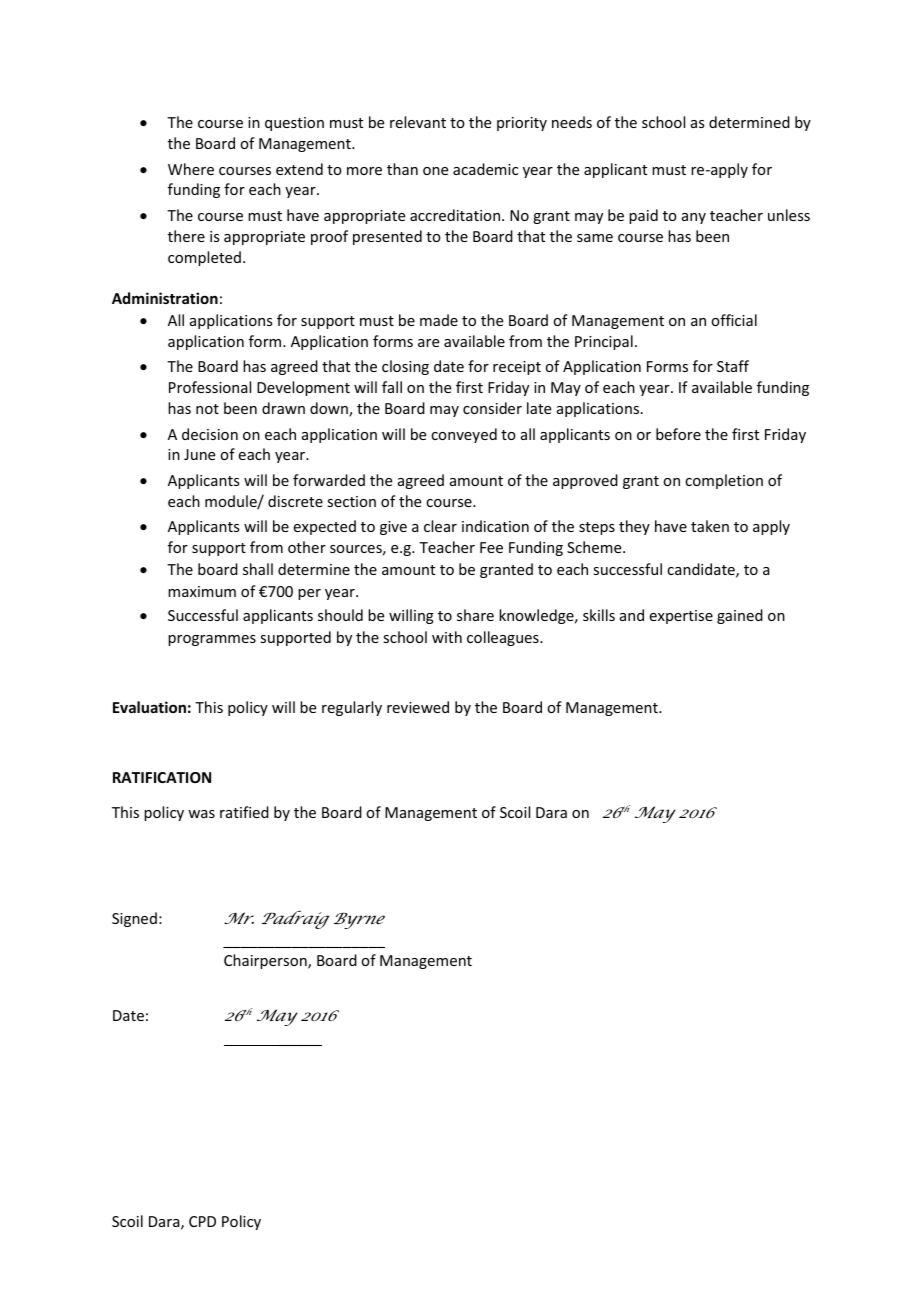 The height and width of the image is (1308, 924). Describe the element at coordinates (207, 409) in the image. I see `not` at that location.
